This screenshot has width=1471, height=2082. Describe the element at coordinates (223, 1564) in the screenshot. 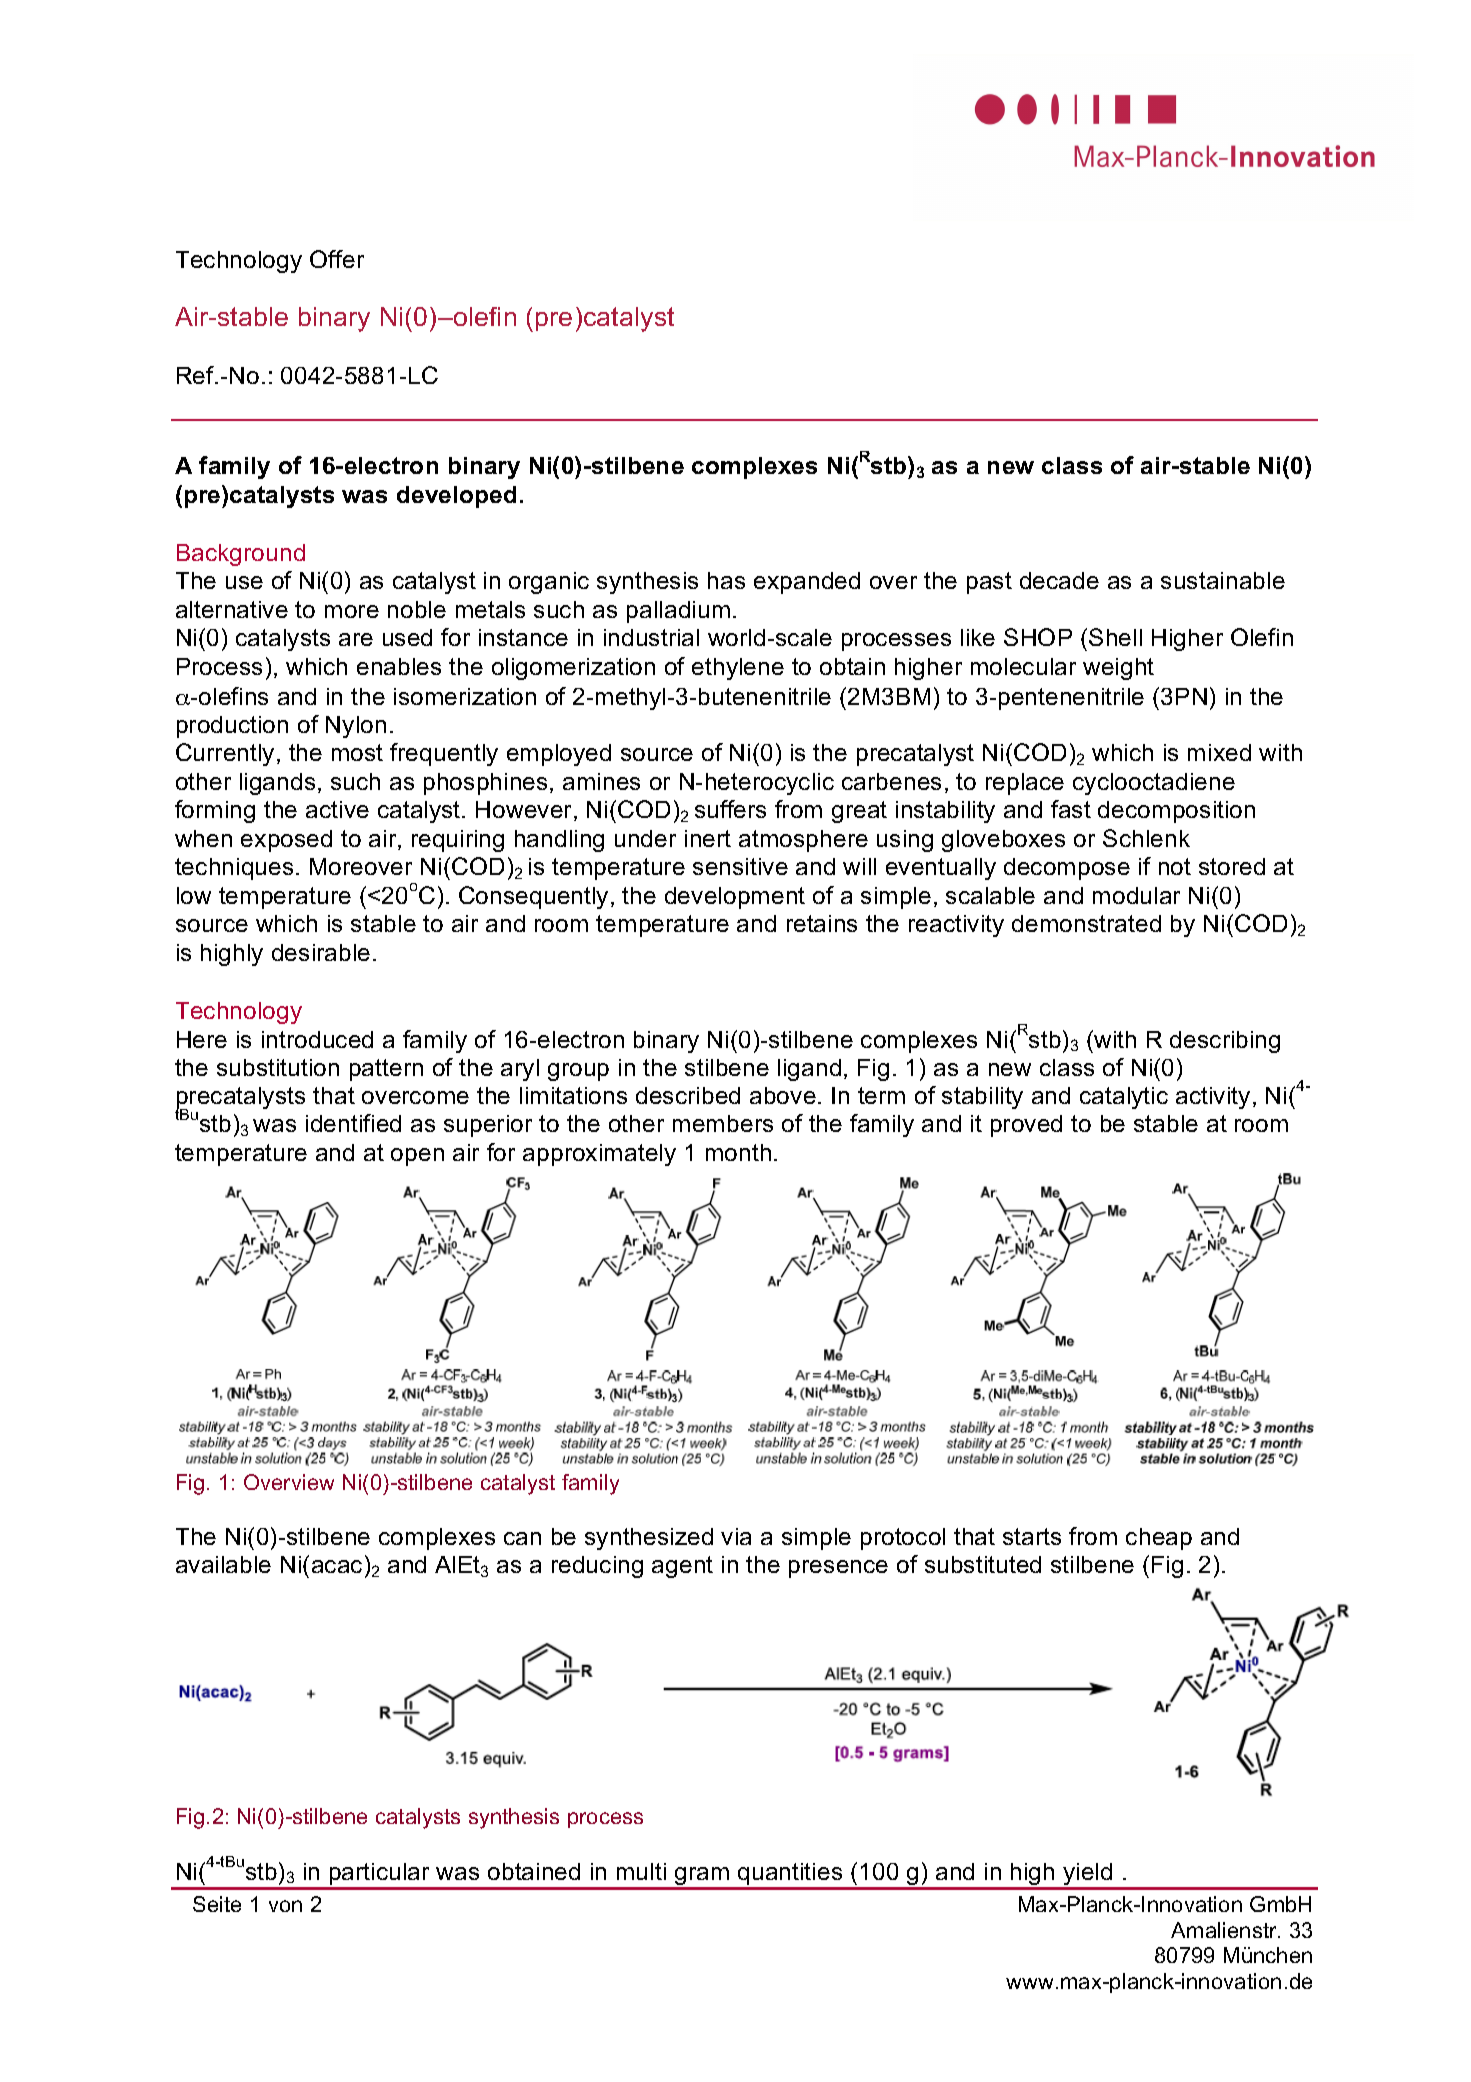

I see `available` at that location.
